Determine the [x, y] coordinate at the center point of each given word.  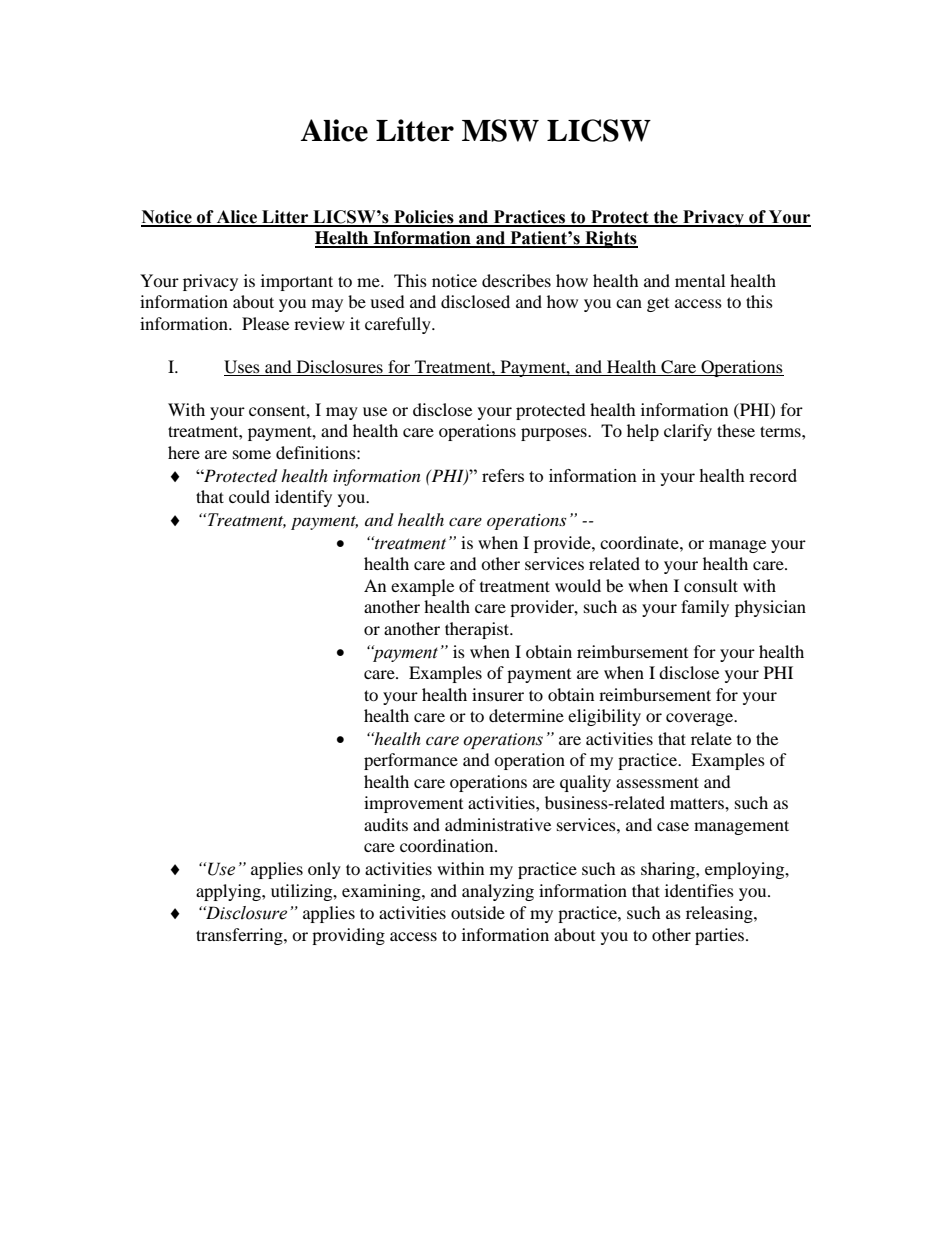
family [705, 608]
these [736, 430]
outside [478, 912]
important [297, 282]
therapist [478, 630]
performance [411, 761]
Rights [610, 239]
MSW [500, 130]
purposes [555, 434]
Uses [243, 368]
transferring [240, 936]
